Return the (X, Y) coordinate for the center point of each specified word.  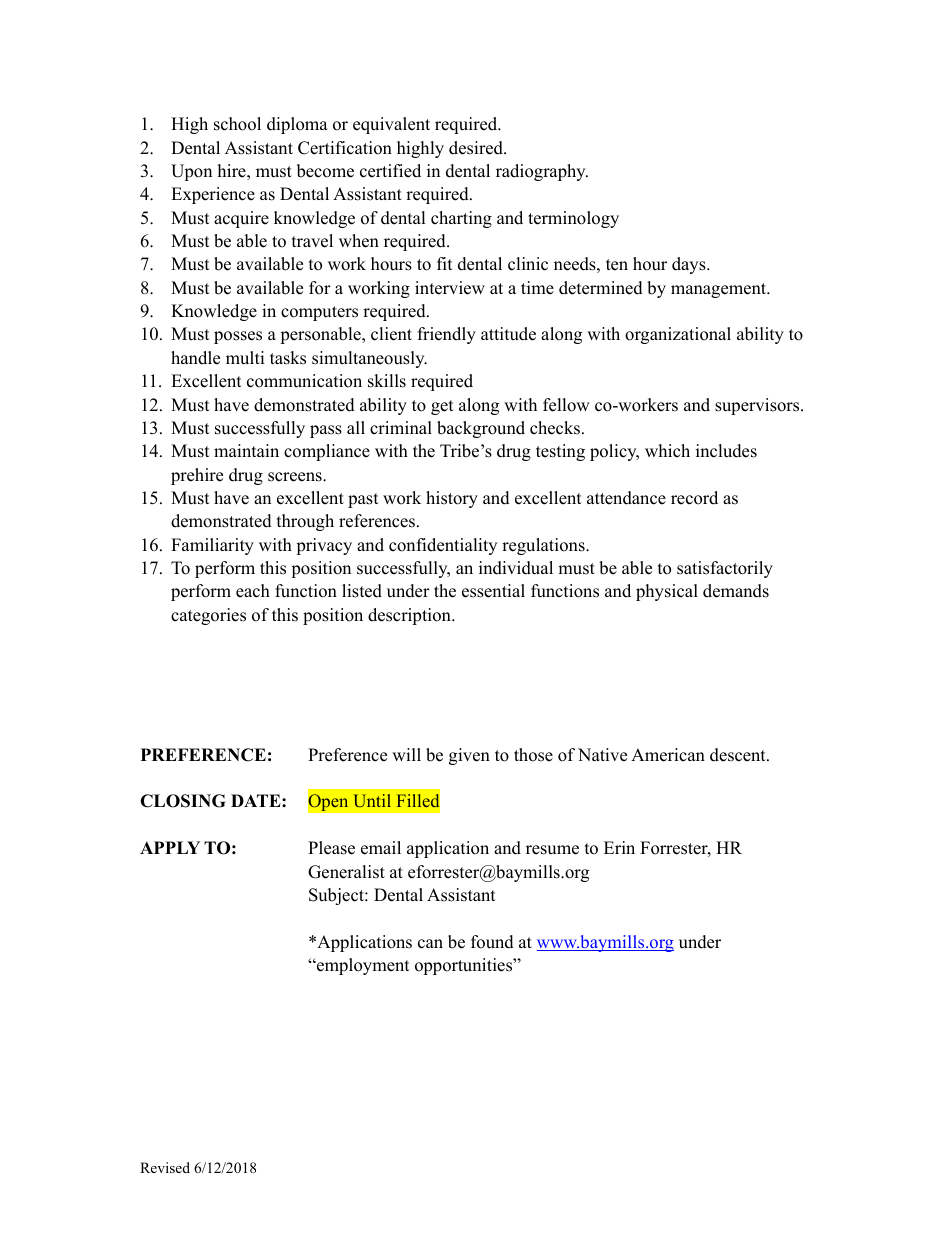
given (469, 756)
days (690, 265)
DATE (257, 800)
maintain (246, 450)
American (668, 755)
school (237, 124)
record (694, 498)
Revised (165, 1167)
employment (362, 966)
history (452, 499)
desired (477, 148)
